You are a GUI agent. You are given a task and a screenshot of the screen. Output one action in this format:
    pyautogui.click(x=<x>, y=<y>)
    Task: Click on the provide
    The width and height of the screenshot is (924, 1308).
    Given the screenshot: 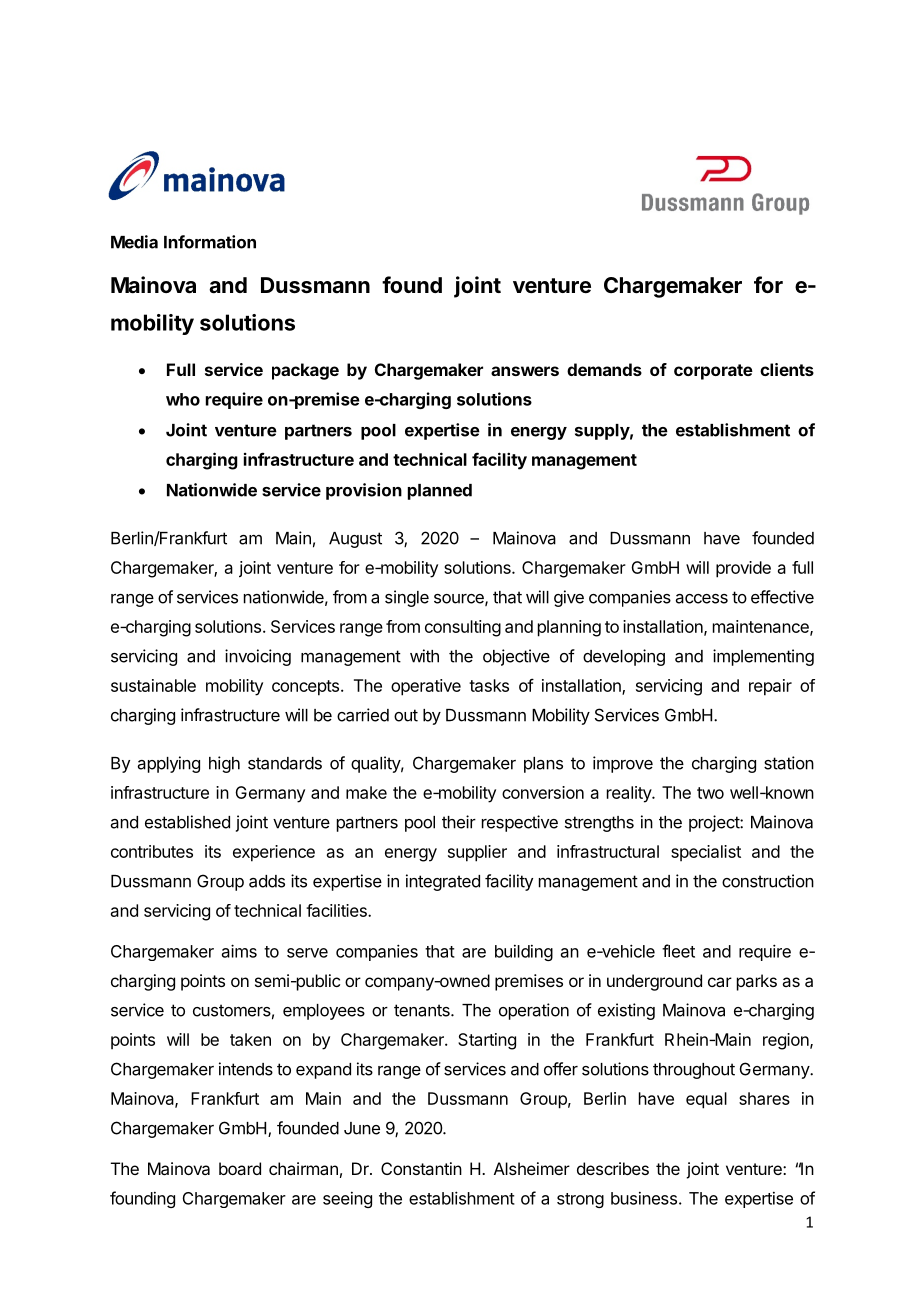 What is the action you would take?
    pyautogui.click(x=743, y=569)
